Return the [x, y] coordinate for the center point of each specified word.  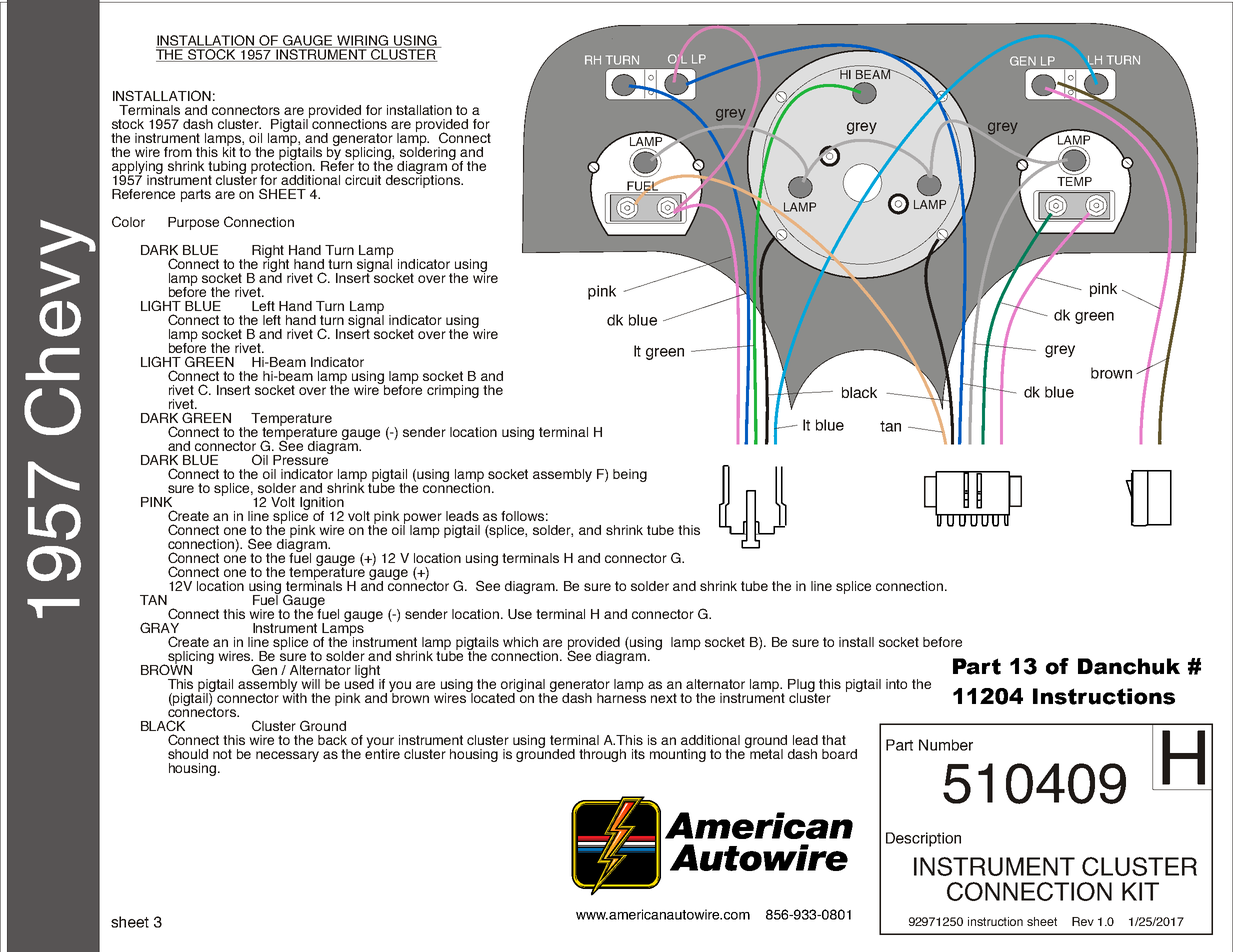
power [422, 519]
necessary [287, 756]
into [896, 684]
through [602, 755]
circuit [363, 180]
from [178, 152]
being [630, 475]
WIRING [363, 41]
